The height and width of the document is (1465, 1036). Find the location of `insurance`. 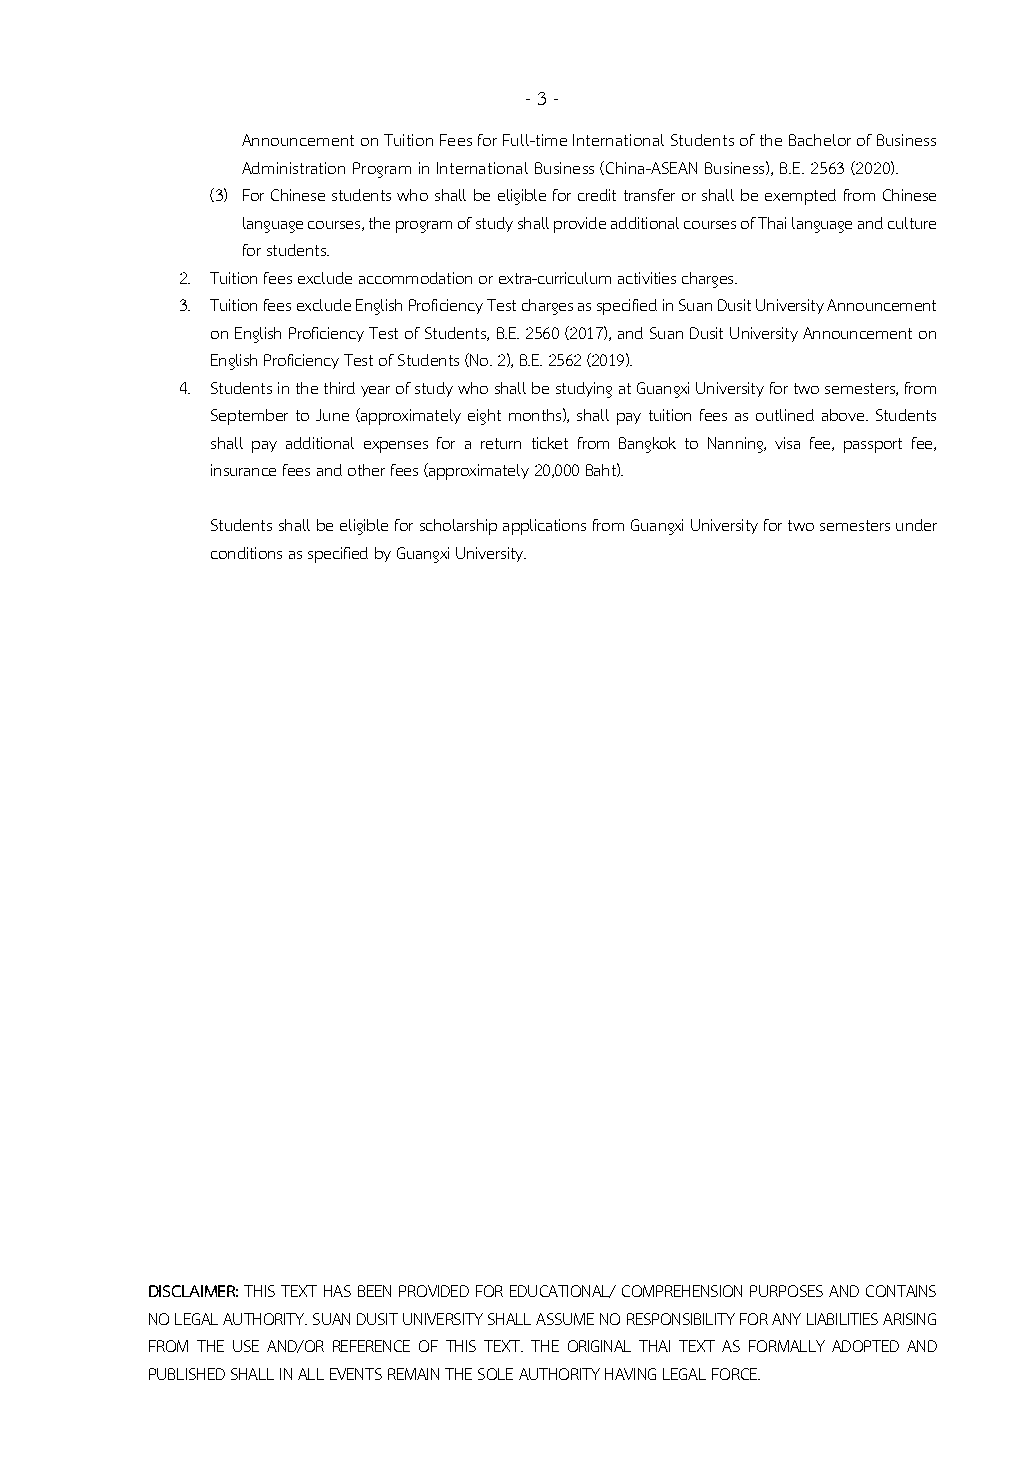

insurance is located at coordinates (243, 470).
